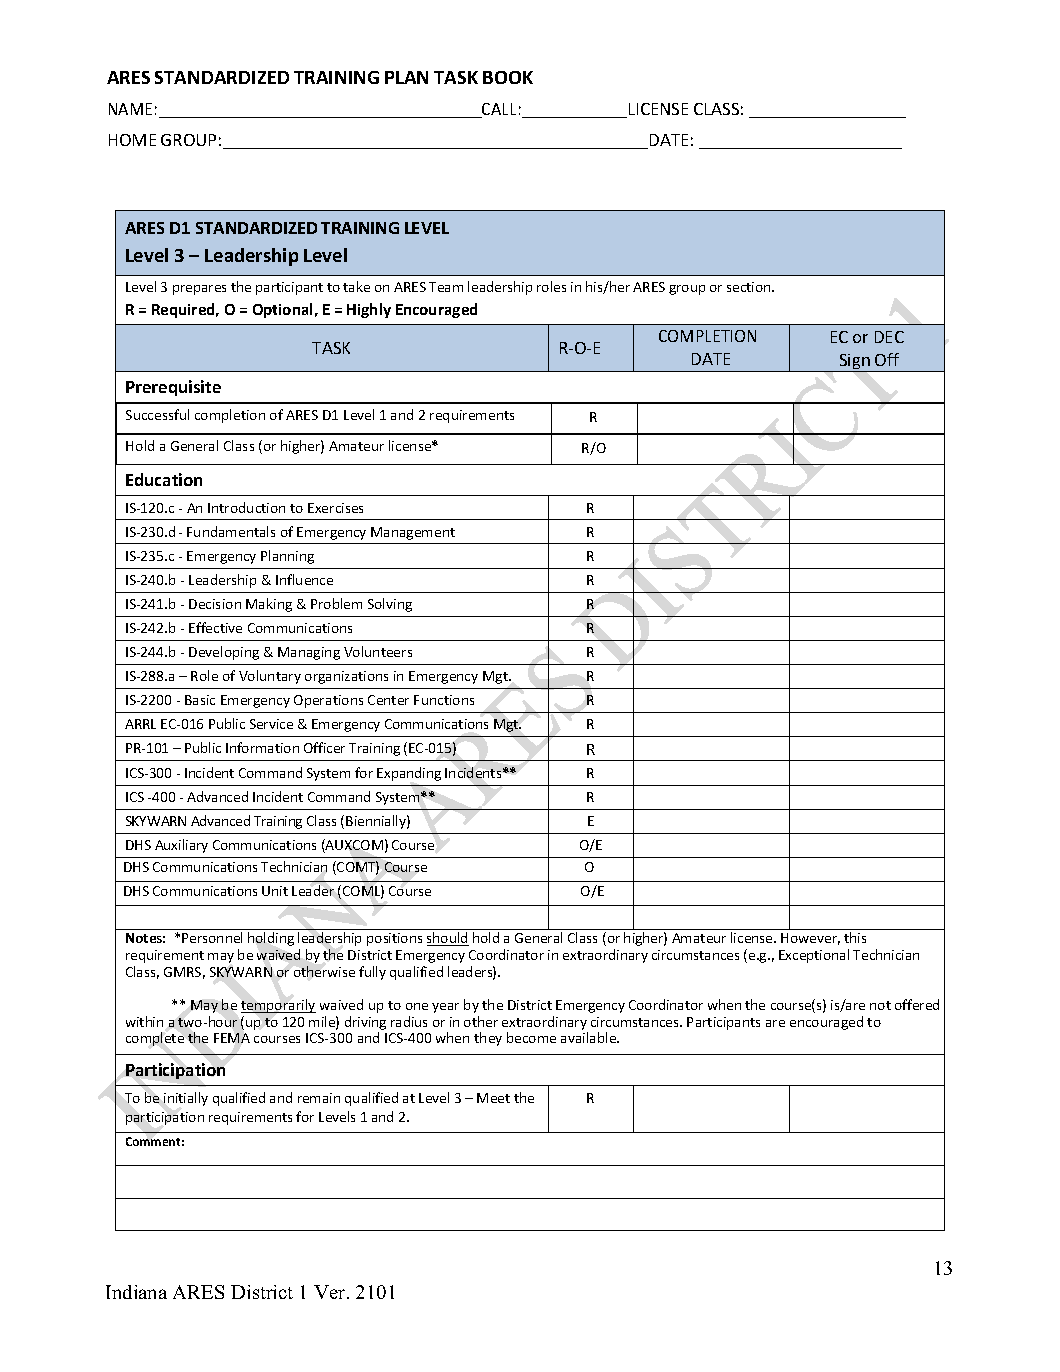  Describe the element at coordinates (531, 1037) in the screenshot. I see `become` at that location.
